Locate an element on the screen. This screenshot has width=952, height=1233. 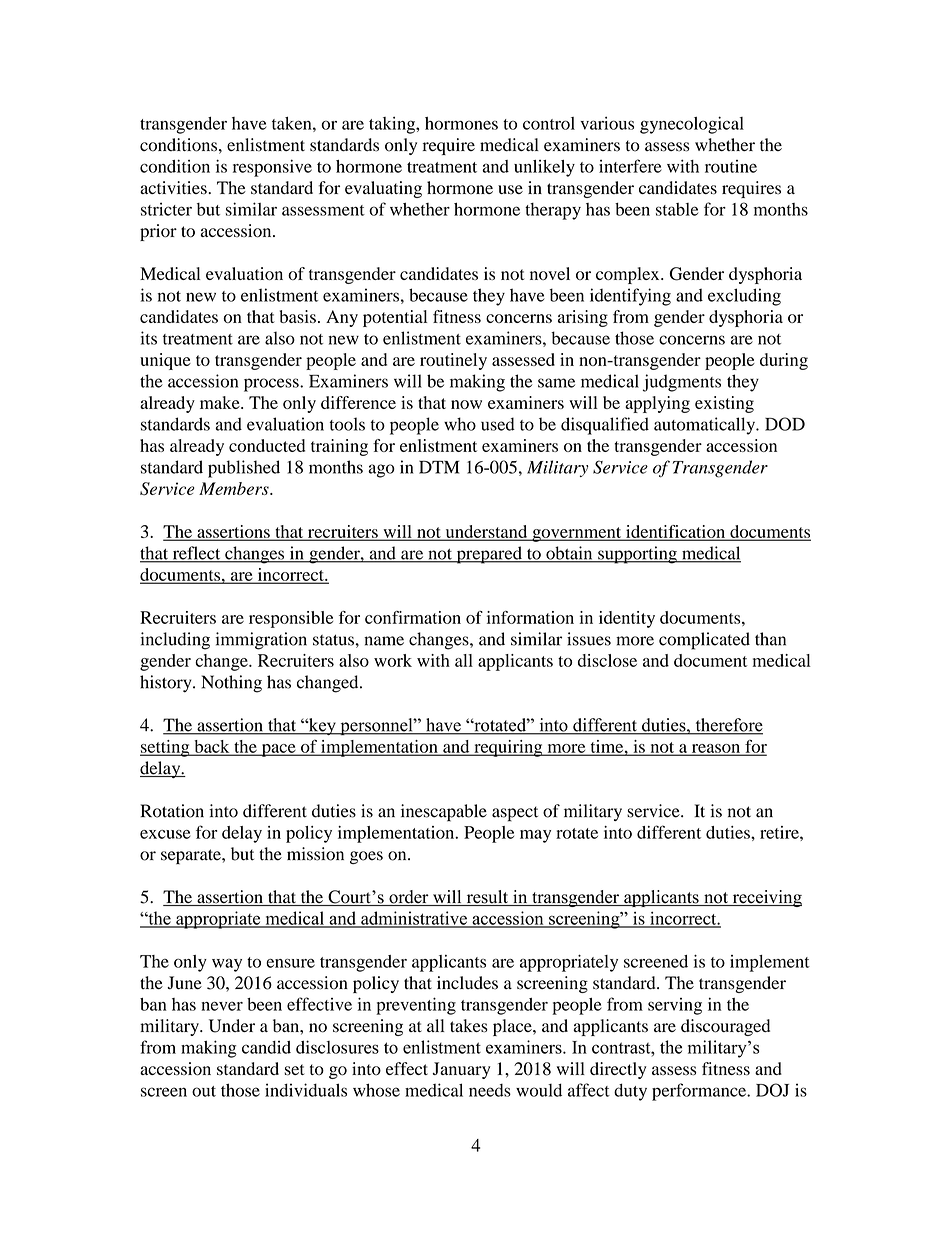
immigration is located at coordinates (261, 641).
